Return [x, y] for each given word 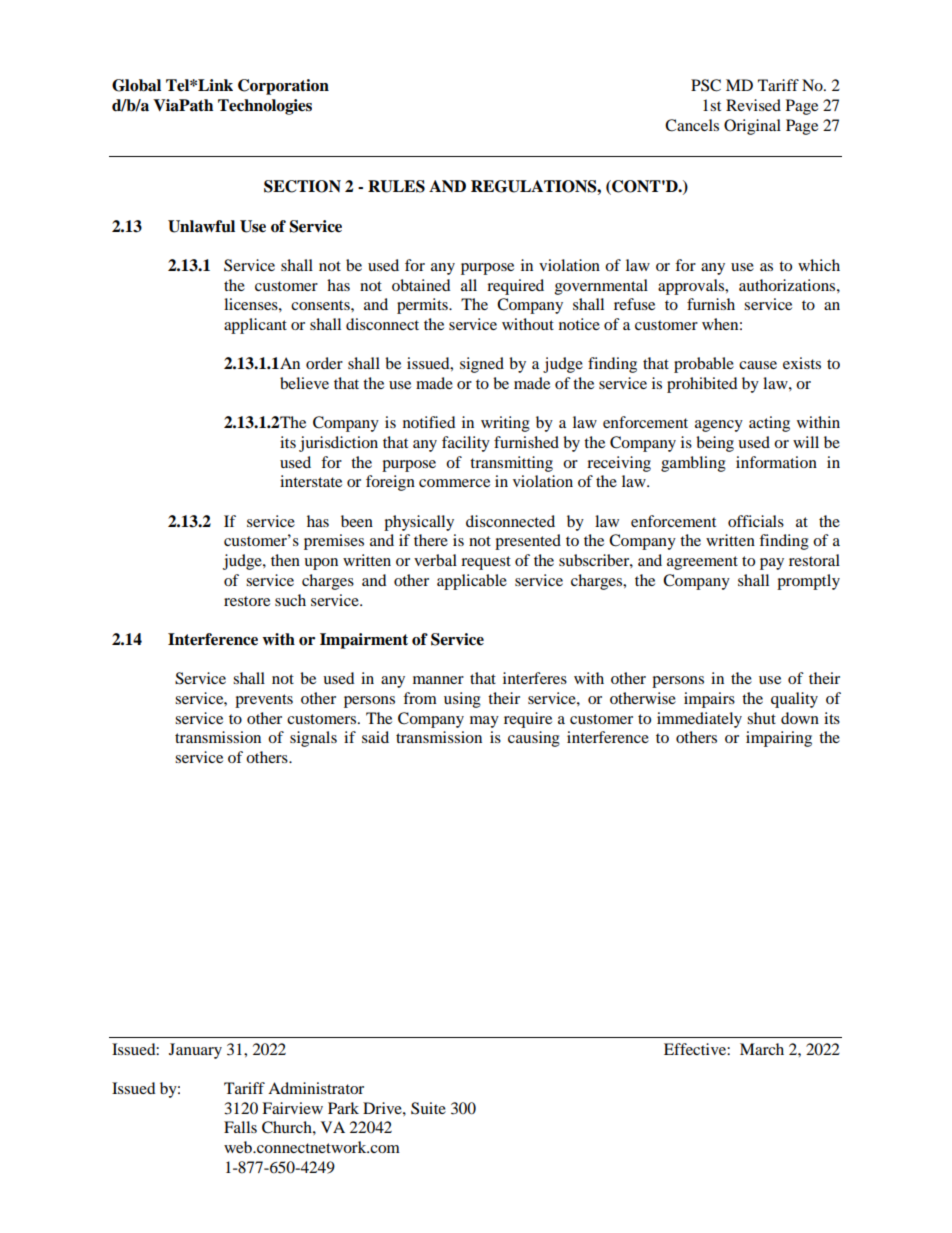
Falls [240, 1127]
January [195, 1051]
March [762, 1049]
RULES [396, 186]
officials [756, 521]
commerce [454, 483]
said [375, 737]
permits [423, 306]
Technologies [265, 107]
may [484, 722]
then [285, 560]
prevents [264, 701]
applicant [255, 326]
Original [752, 127]
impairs [709, 700]
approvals [692, 287]
